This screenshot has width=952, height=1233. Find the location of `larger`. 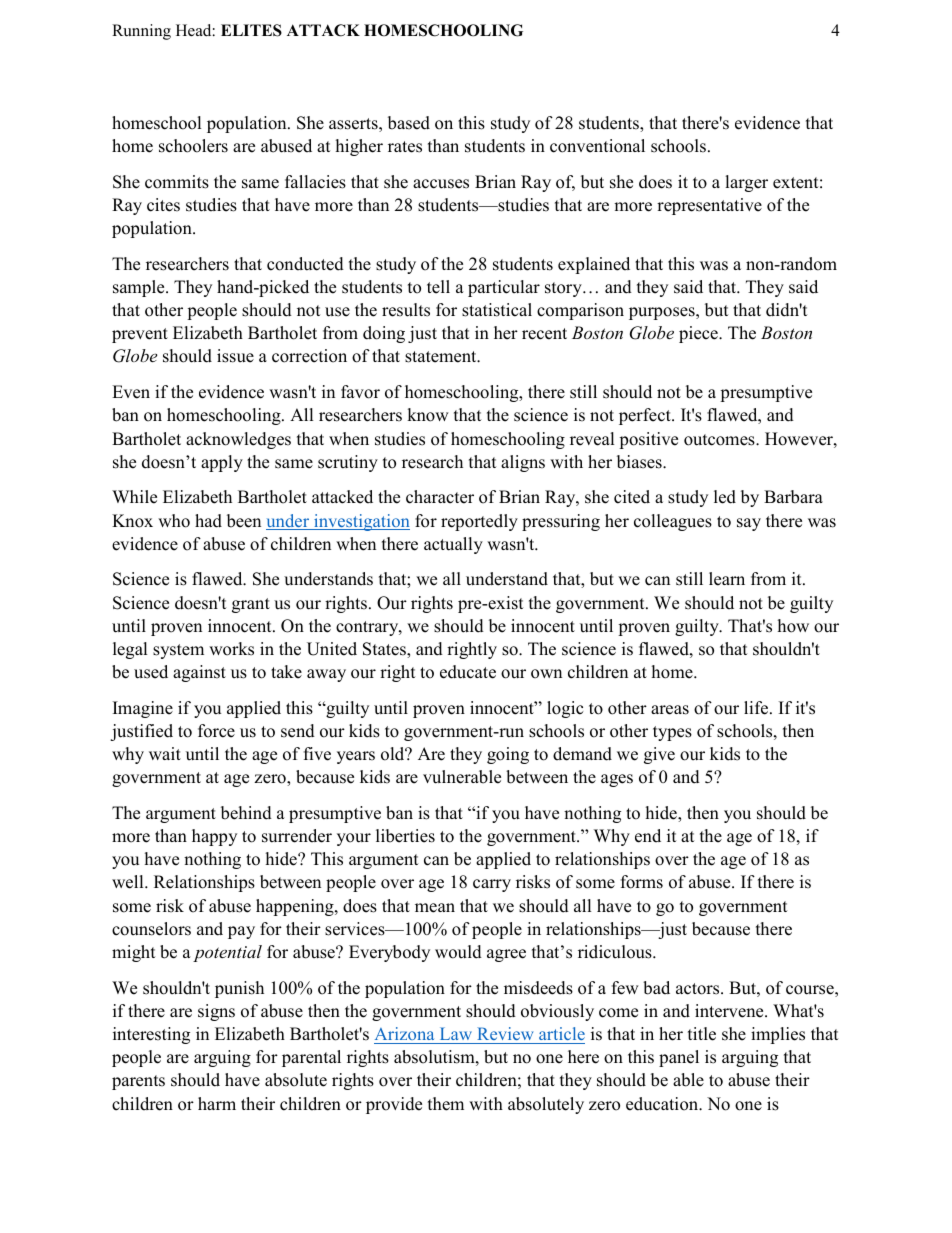

larger is located at coordinates (746, 183).
